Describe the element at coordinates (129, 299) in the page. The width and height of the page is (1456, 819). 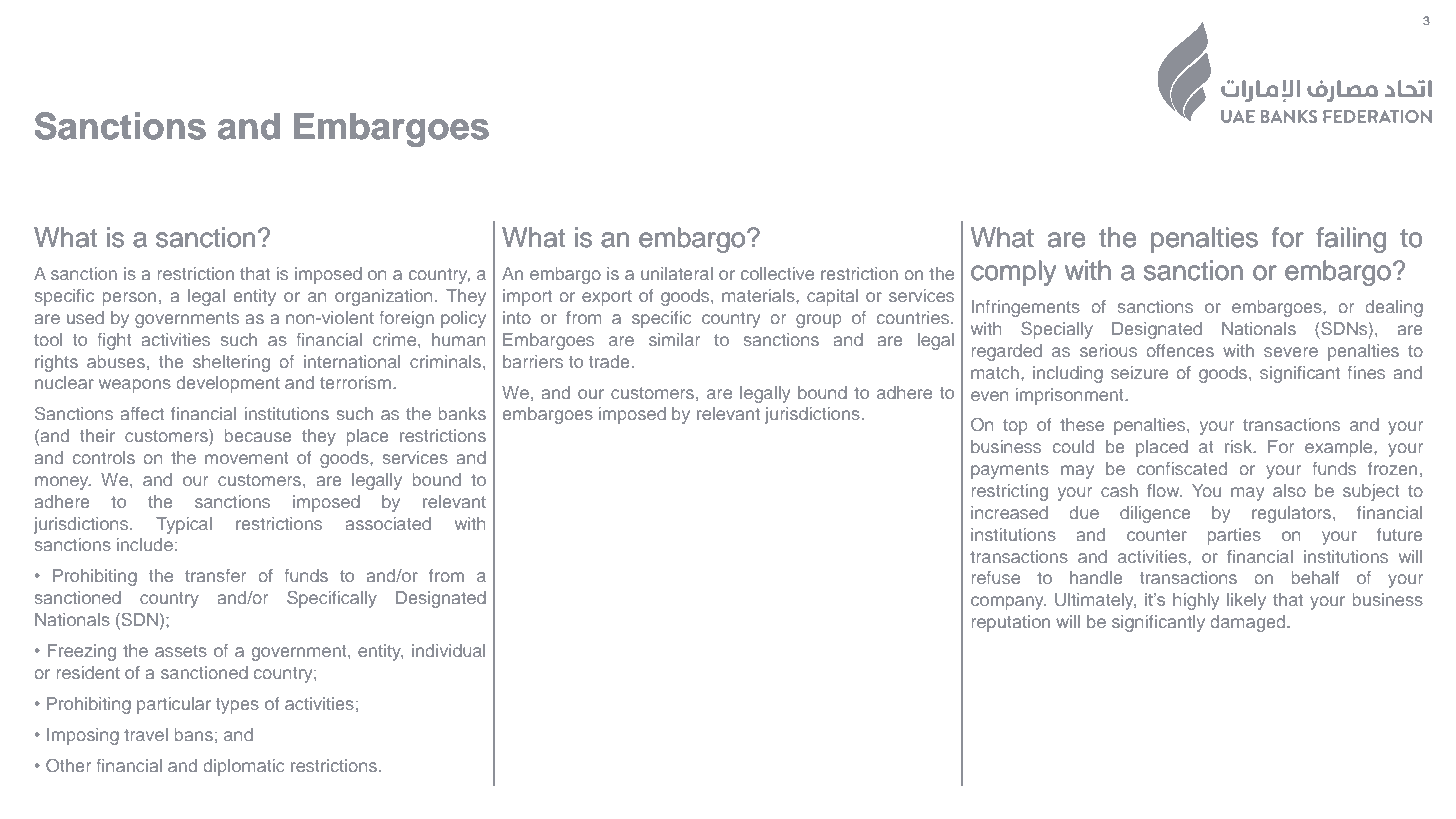
I see `person` at that location.
